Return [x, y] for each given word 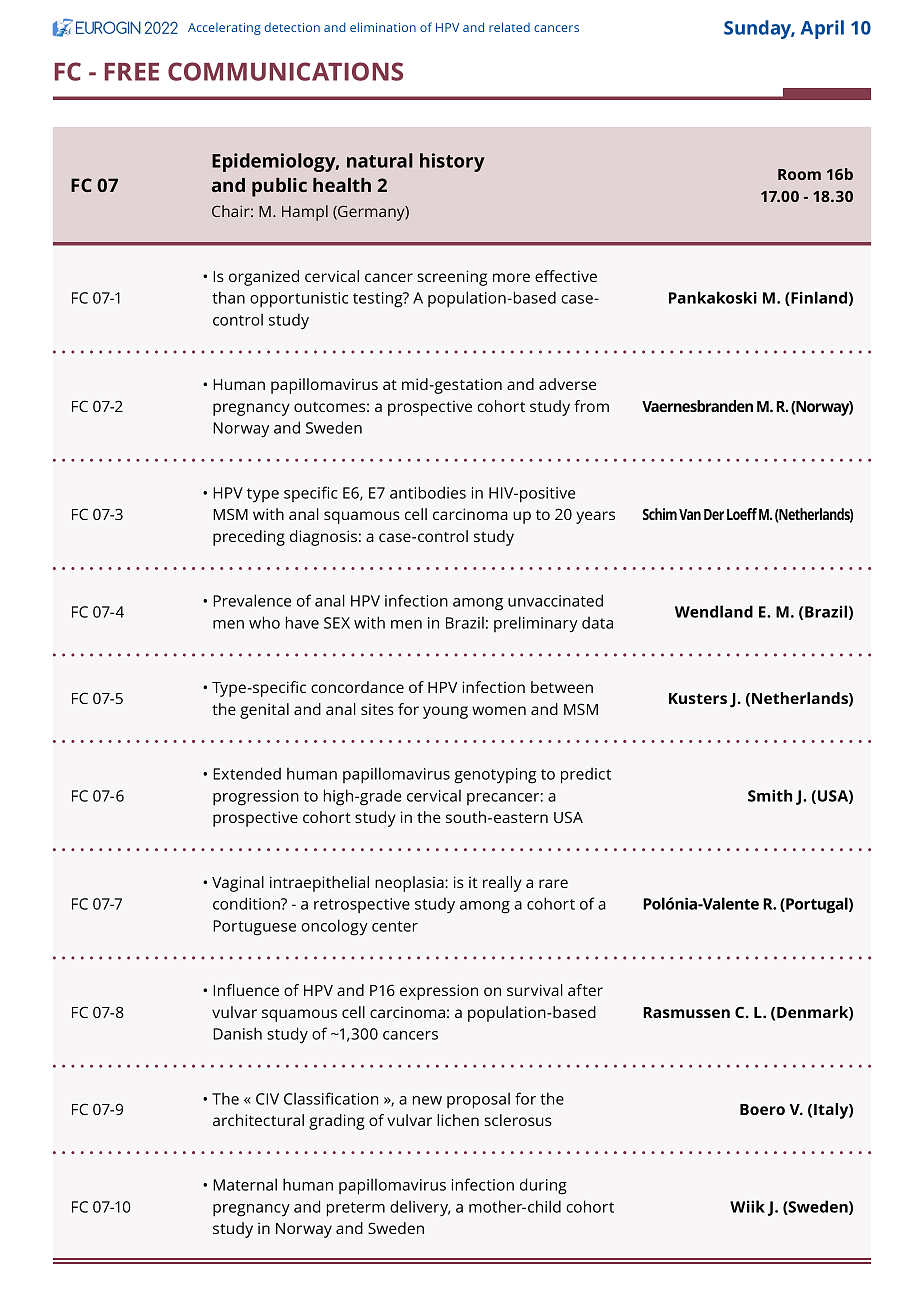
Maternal [245, 1184]
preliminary [536, 624]
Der [714, 514]
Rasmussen [686, 1012]
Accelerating [224, 29]
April [822, 29]
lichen [458, 1120]
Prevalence [252, 600]
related [509, 27]
